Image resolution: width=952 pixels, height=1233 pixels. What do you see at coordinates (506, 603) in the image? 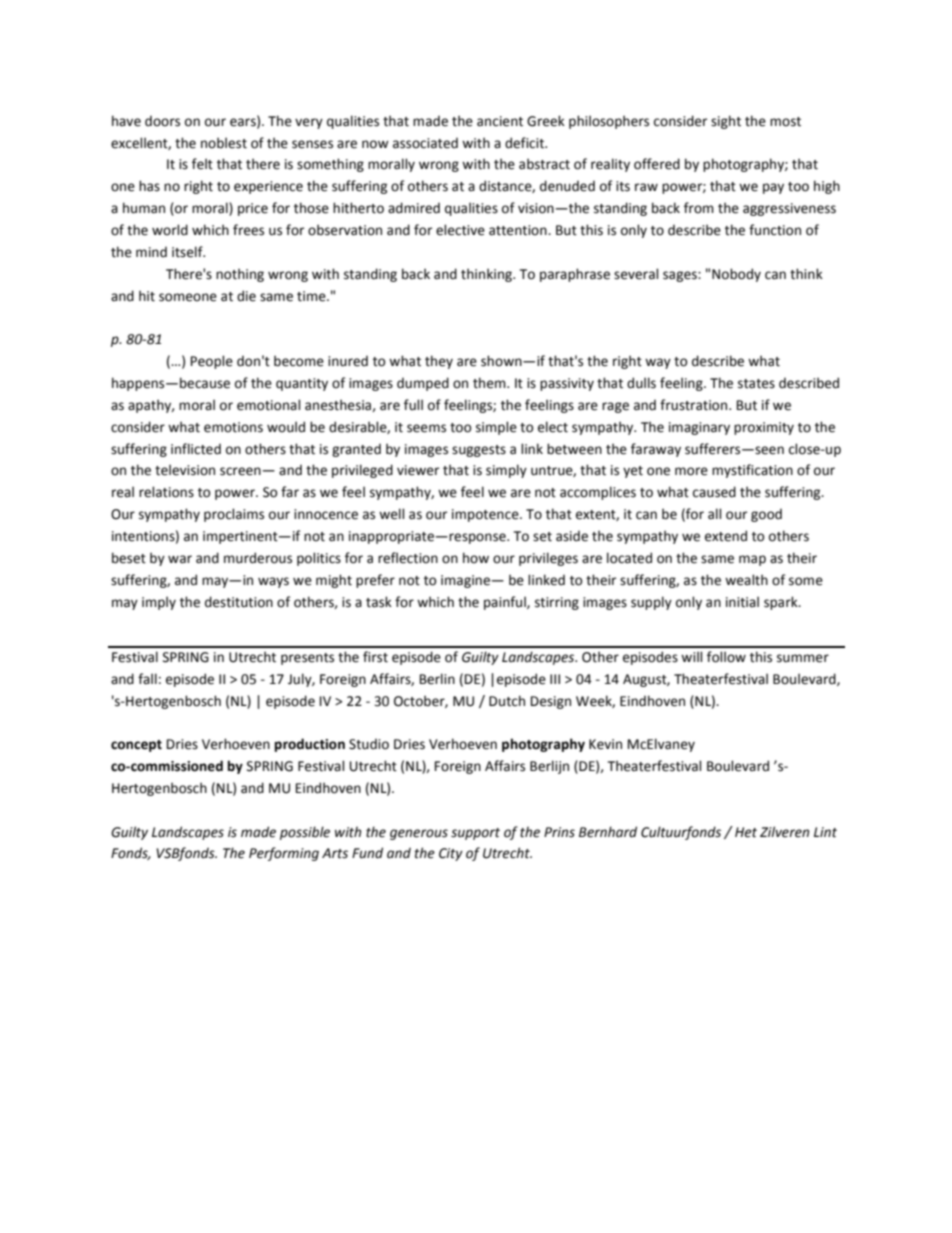
I see `painful` at bounding box center [506, 603].
